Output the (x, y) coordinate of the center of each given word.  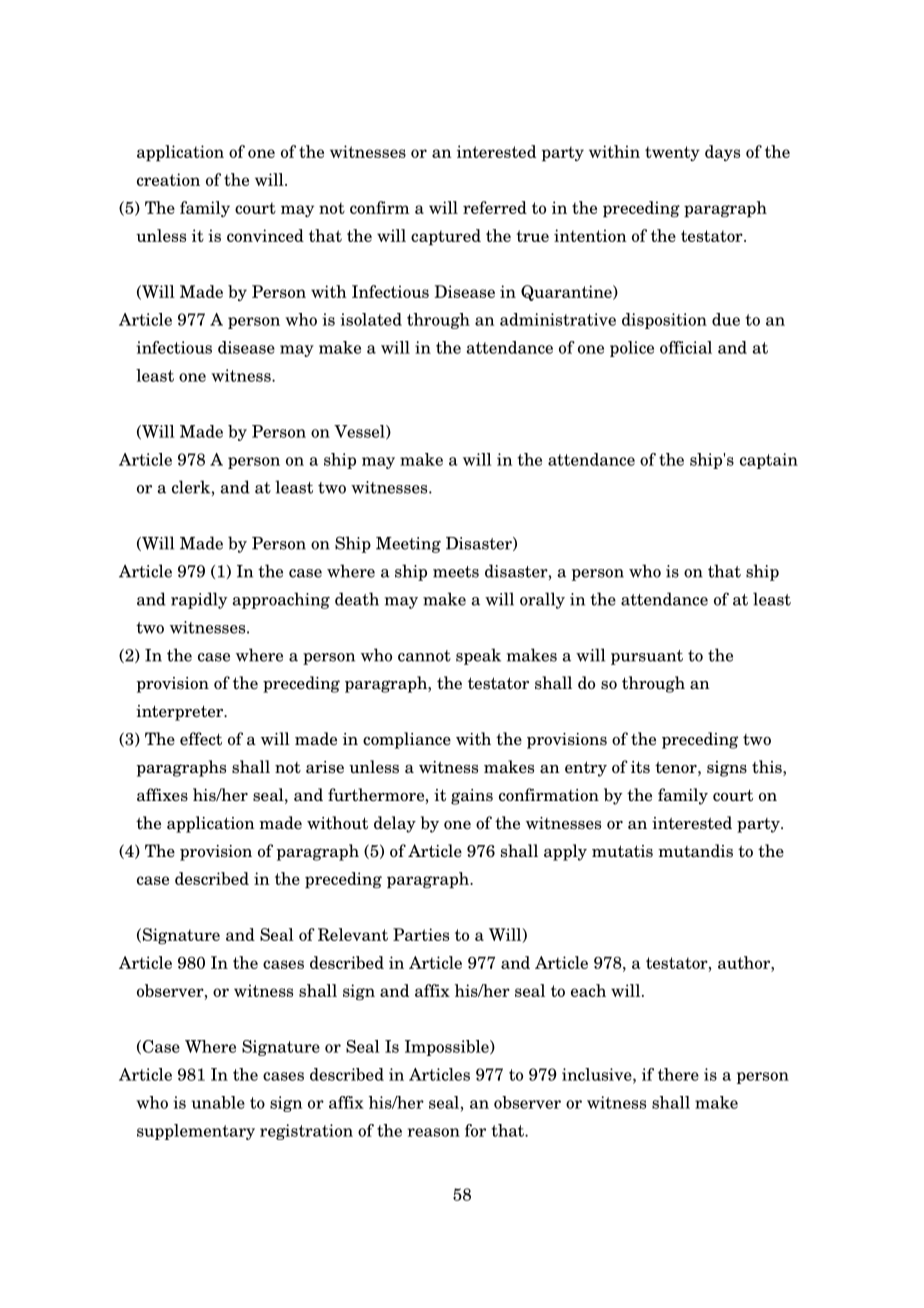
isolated (371, 319)
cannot (424, 656)
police (632, 349)
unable (218, 1102)
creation (168, 179)
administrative (558, 319)
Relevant (353, 934)
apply (565, 852)
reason (434, 1132)
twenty (672, 153)
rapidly (199, 600)
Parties (421, 934)
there (678, 1074)
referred (495, 207)
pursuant (647, 657)
